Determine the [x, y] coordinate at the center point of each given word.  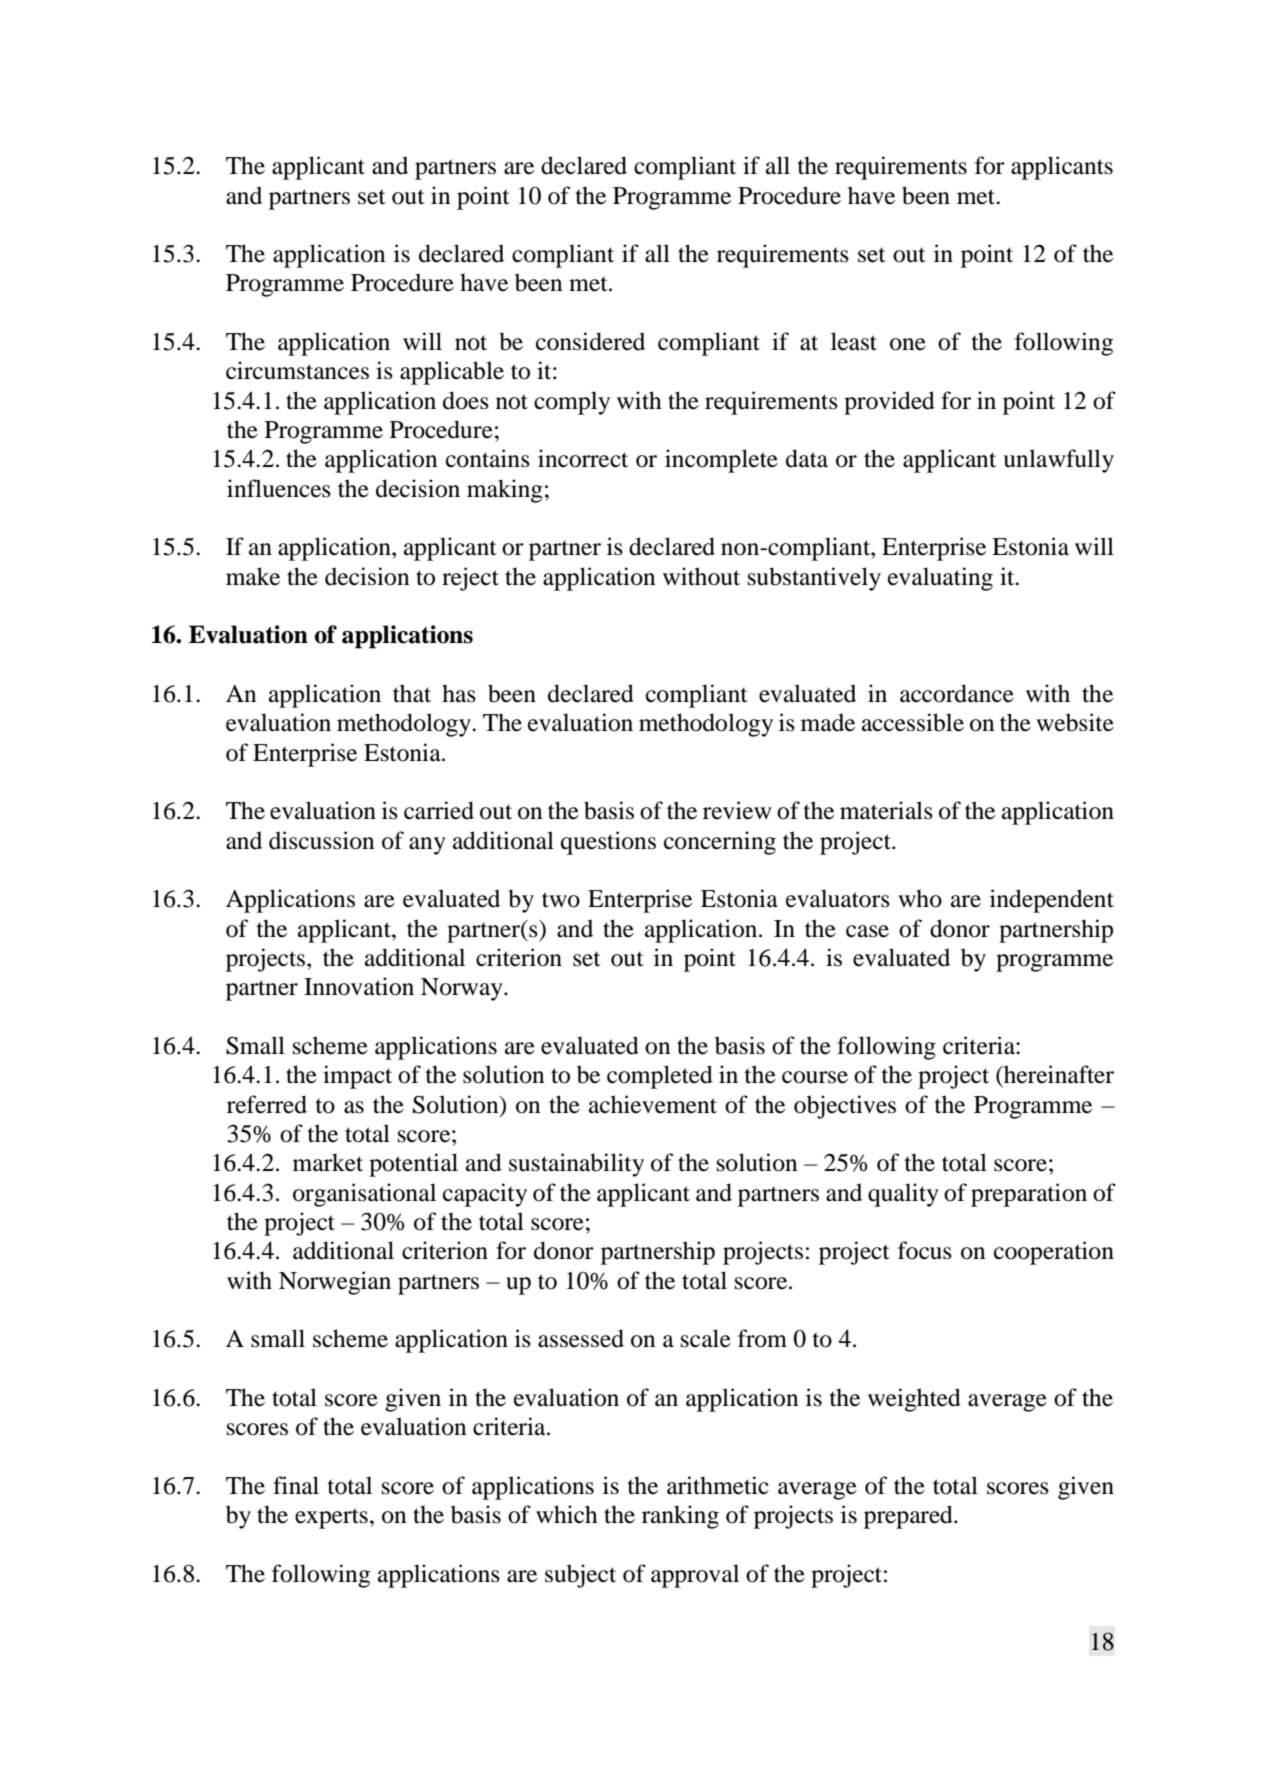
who [920, 898]
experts [331, 1518]
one [908, 344]
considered [590, 341]
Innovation [359, 986]
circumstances [297, 370]
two [561, 900]
